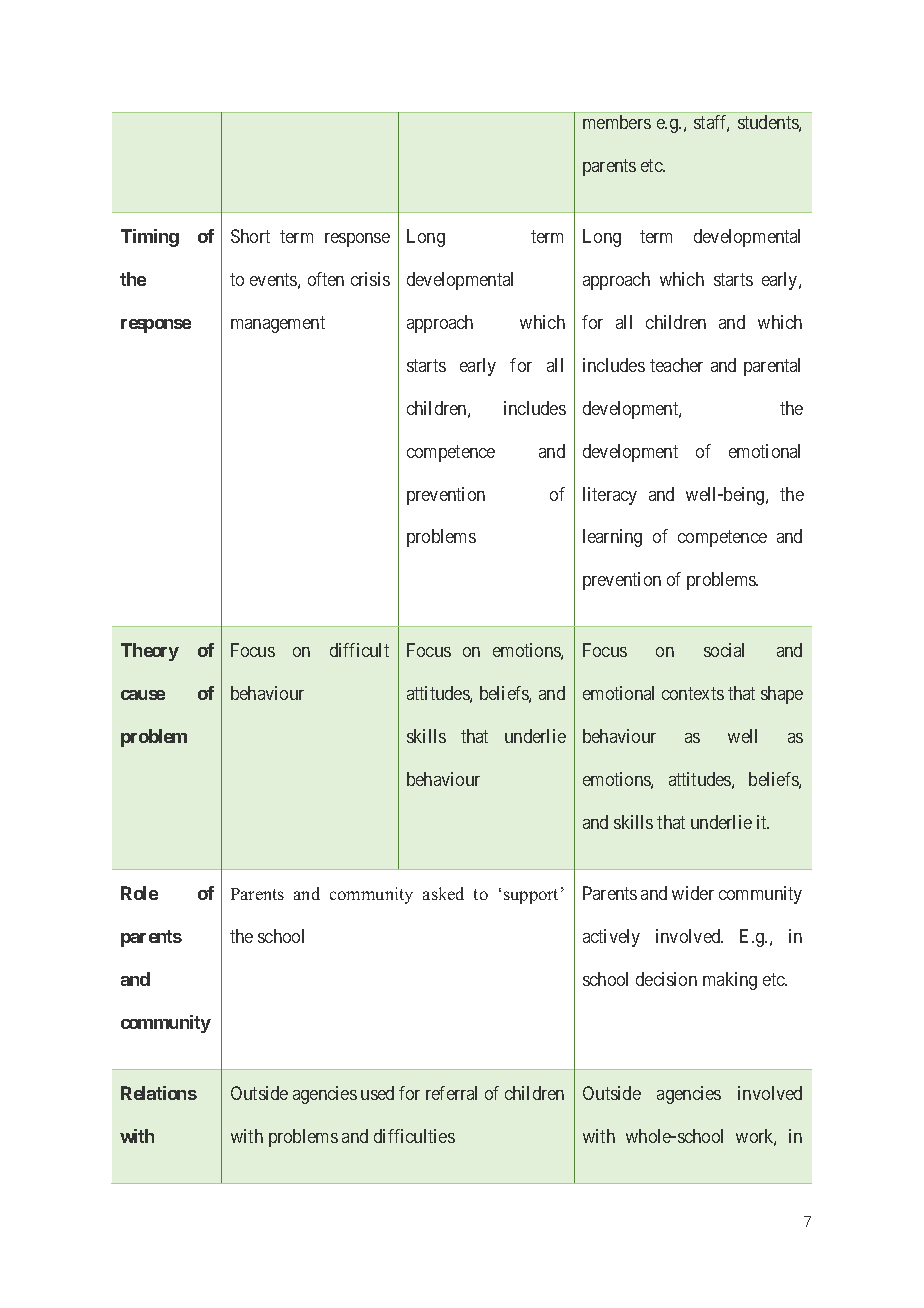 The image size is (924, 1308). What do you see at coordinates (139, 893) in the screenshot?
I see `Role` at bounding box center [139, 893].
